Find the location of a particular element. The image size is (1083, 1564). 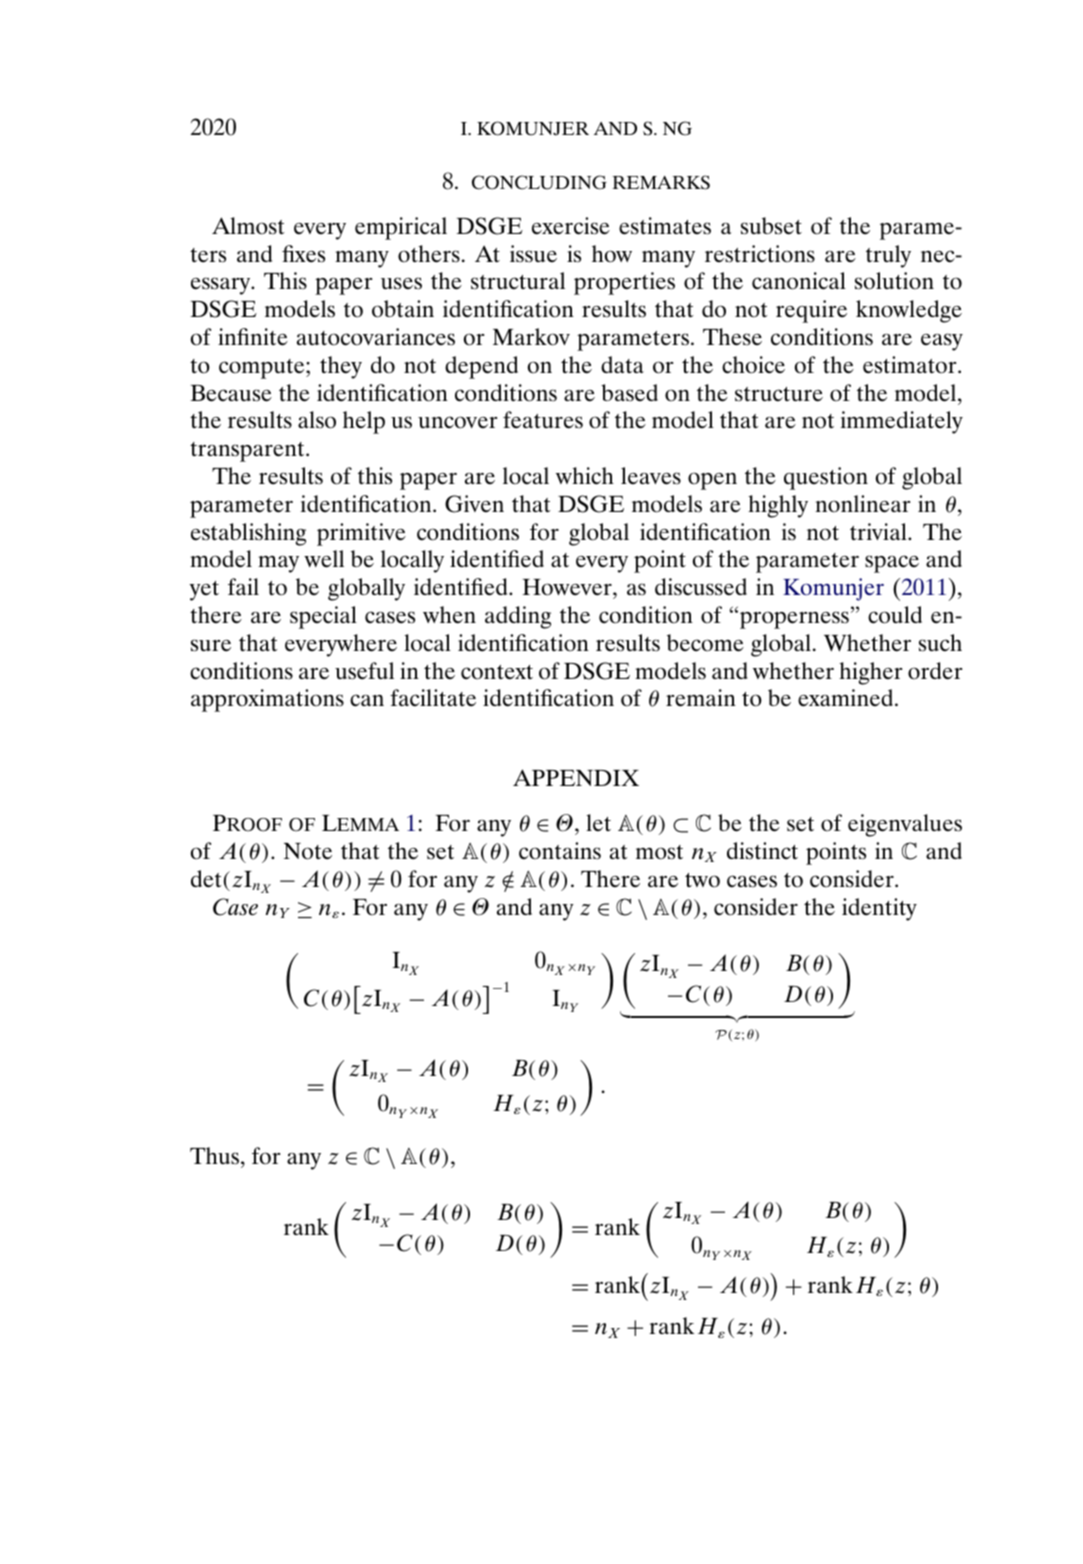

Note is located at coordinates (308, 851).
